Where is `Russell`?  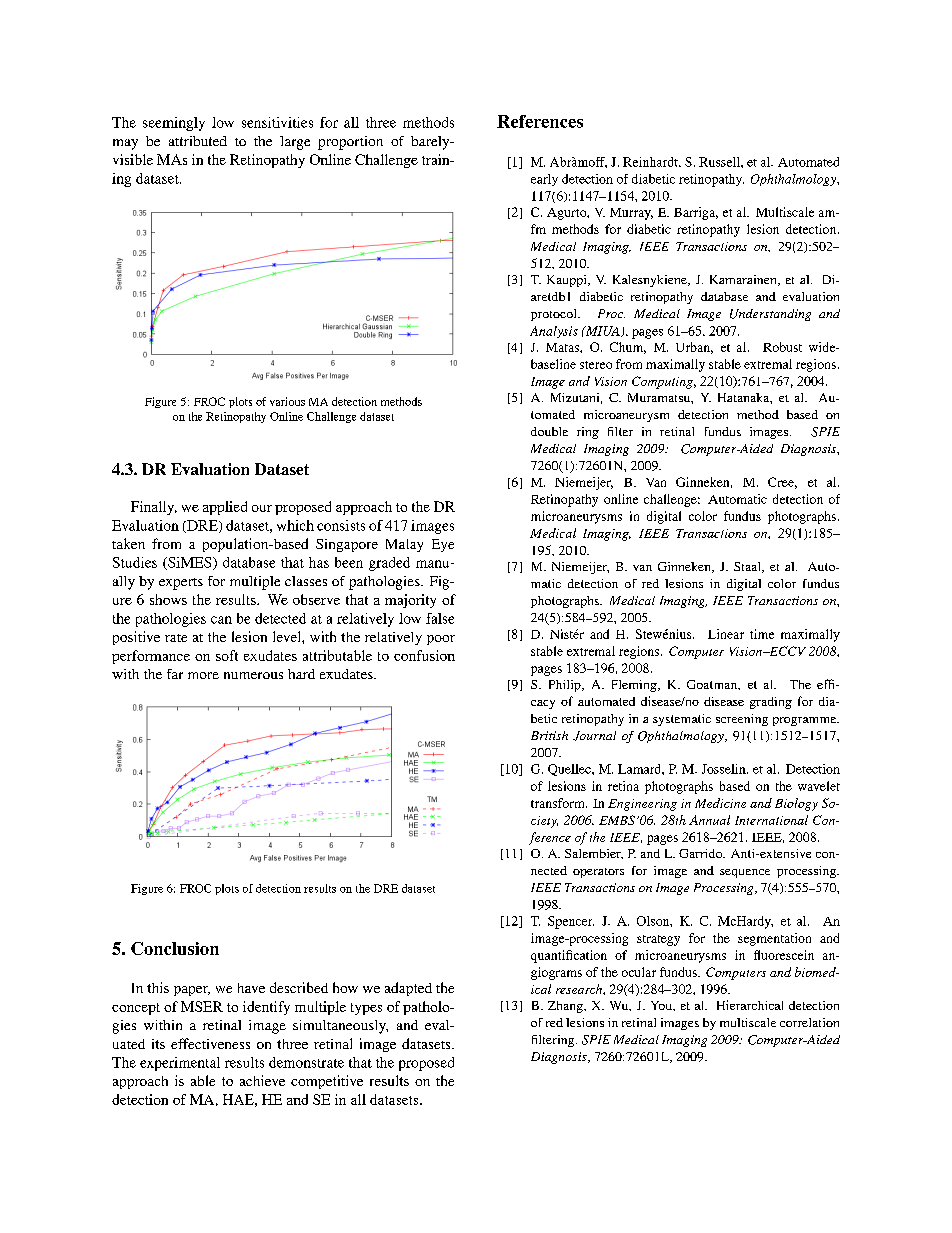
Russell is located at coordinates (720, 162).
